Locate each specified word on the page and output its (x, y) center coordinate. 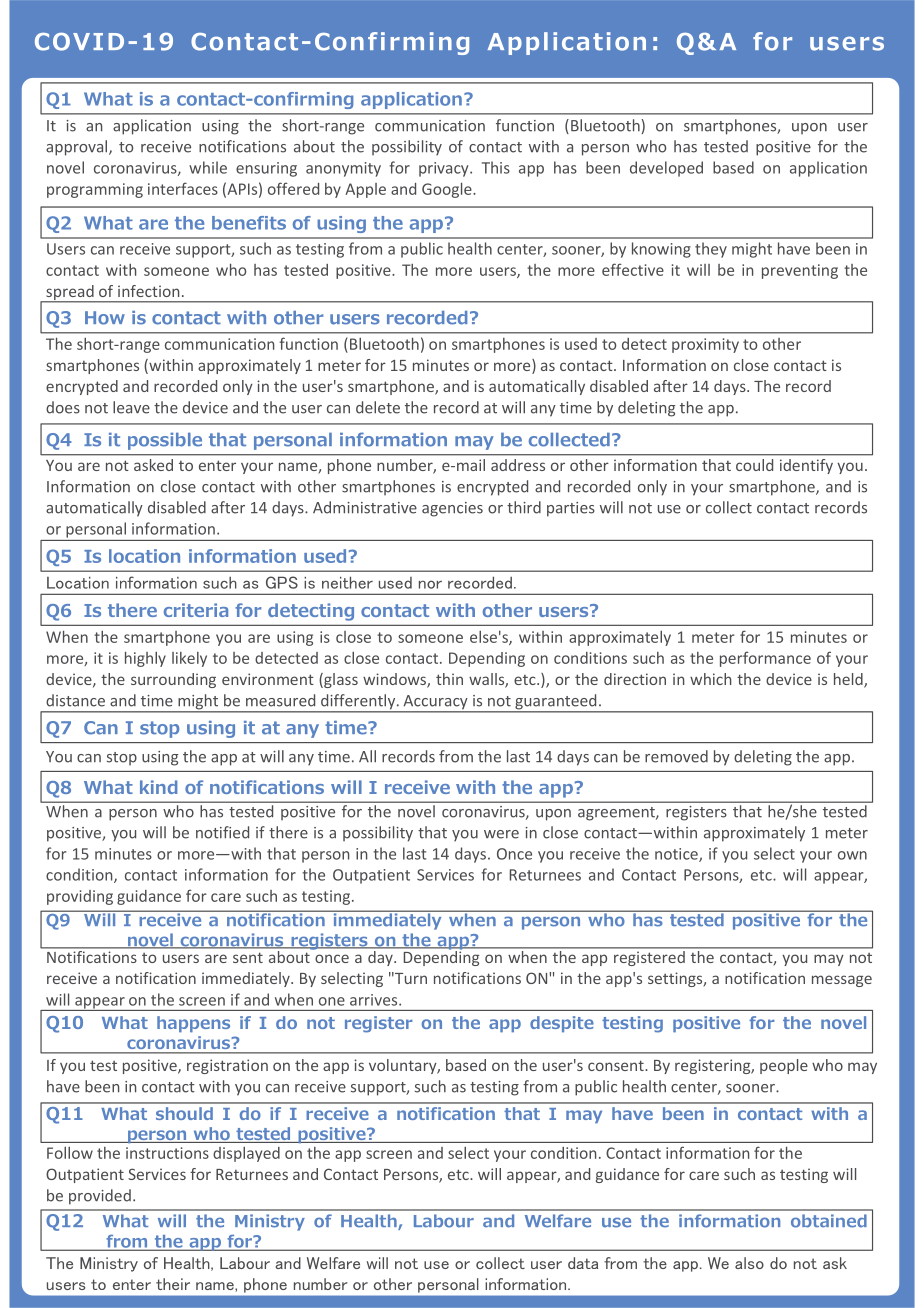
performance (765, 659)
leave (131, 407)
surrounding (173, 680)
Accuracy (435, 703)
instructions (167, 1153)
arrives (375, 1000)
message (842, 981)
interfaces (183, 188)
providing (80, 897)
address (518, 465)
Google (448, 190)
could (754, 465)
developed (666, 169)
